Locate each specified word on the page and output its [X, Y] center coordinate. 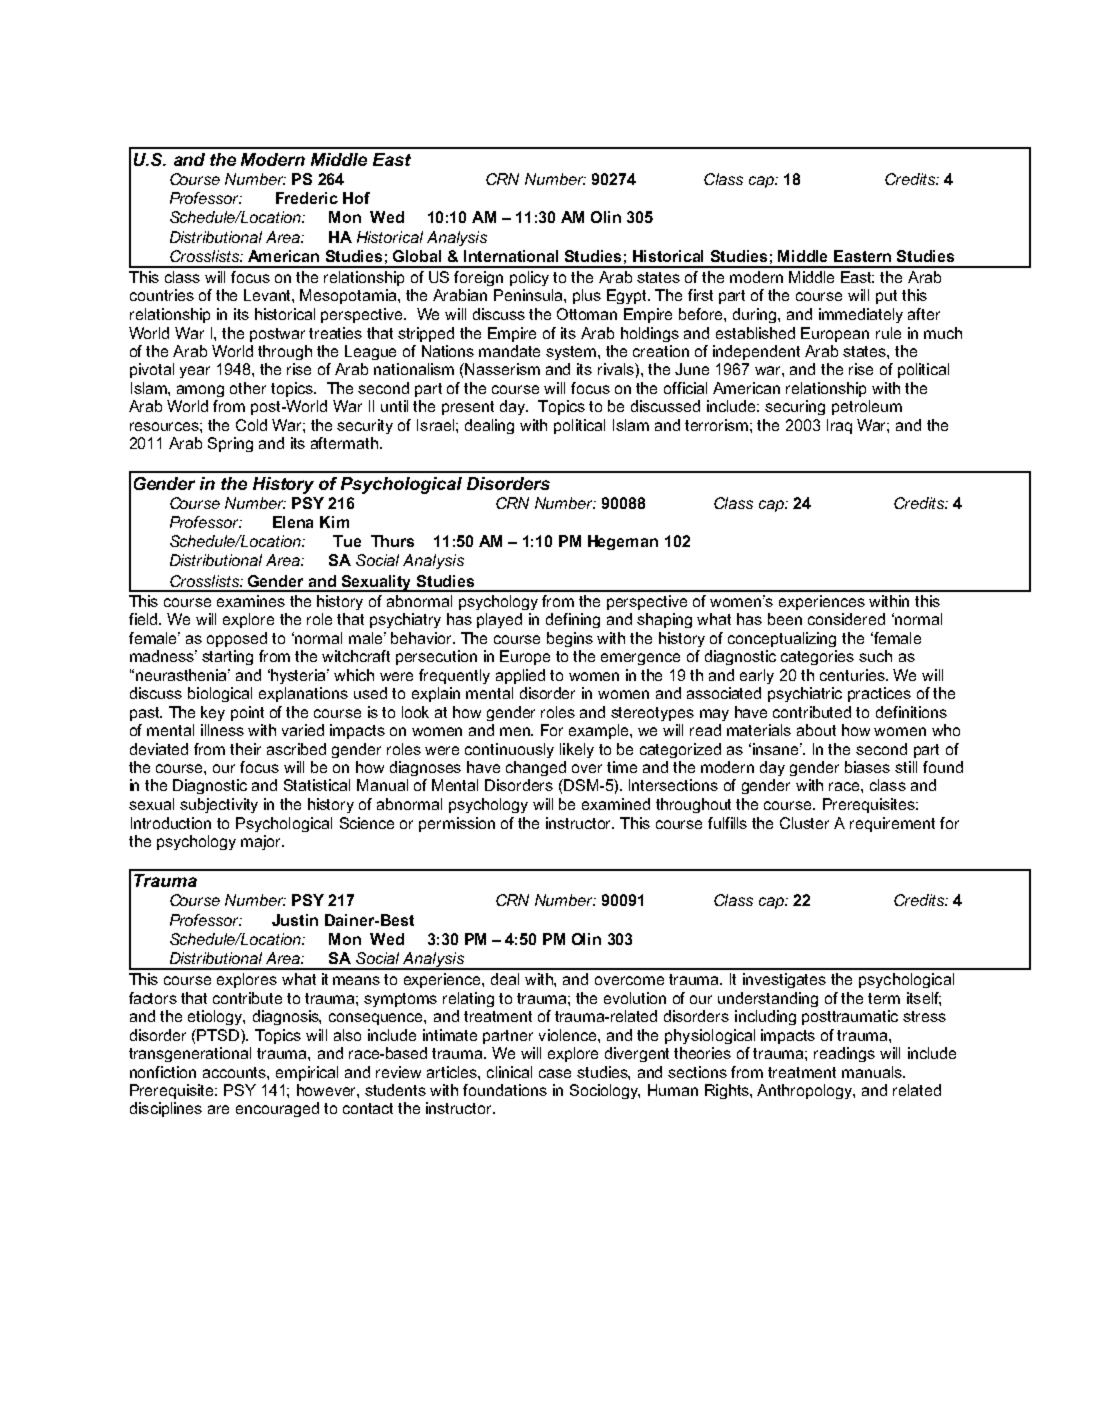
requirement [892, 824]
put [886, 297]
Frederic [307, 198]
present [468, 408]
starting [227, 657]
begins [570, 639]
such [875, 656]
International [511, 256]
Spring [230, 444]
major [262, 842]
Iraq [839, 426]
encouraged [277, 1109]
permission [457, 824]
